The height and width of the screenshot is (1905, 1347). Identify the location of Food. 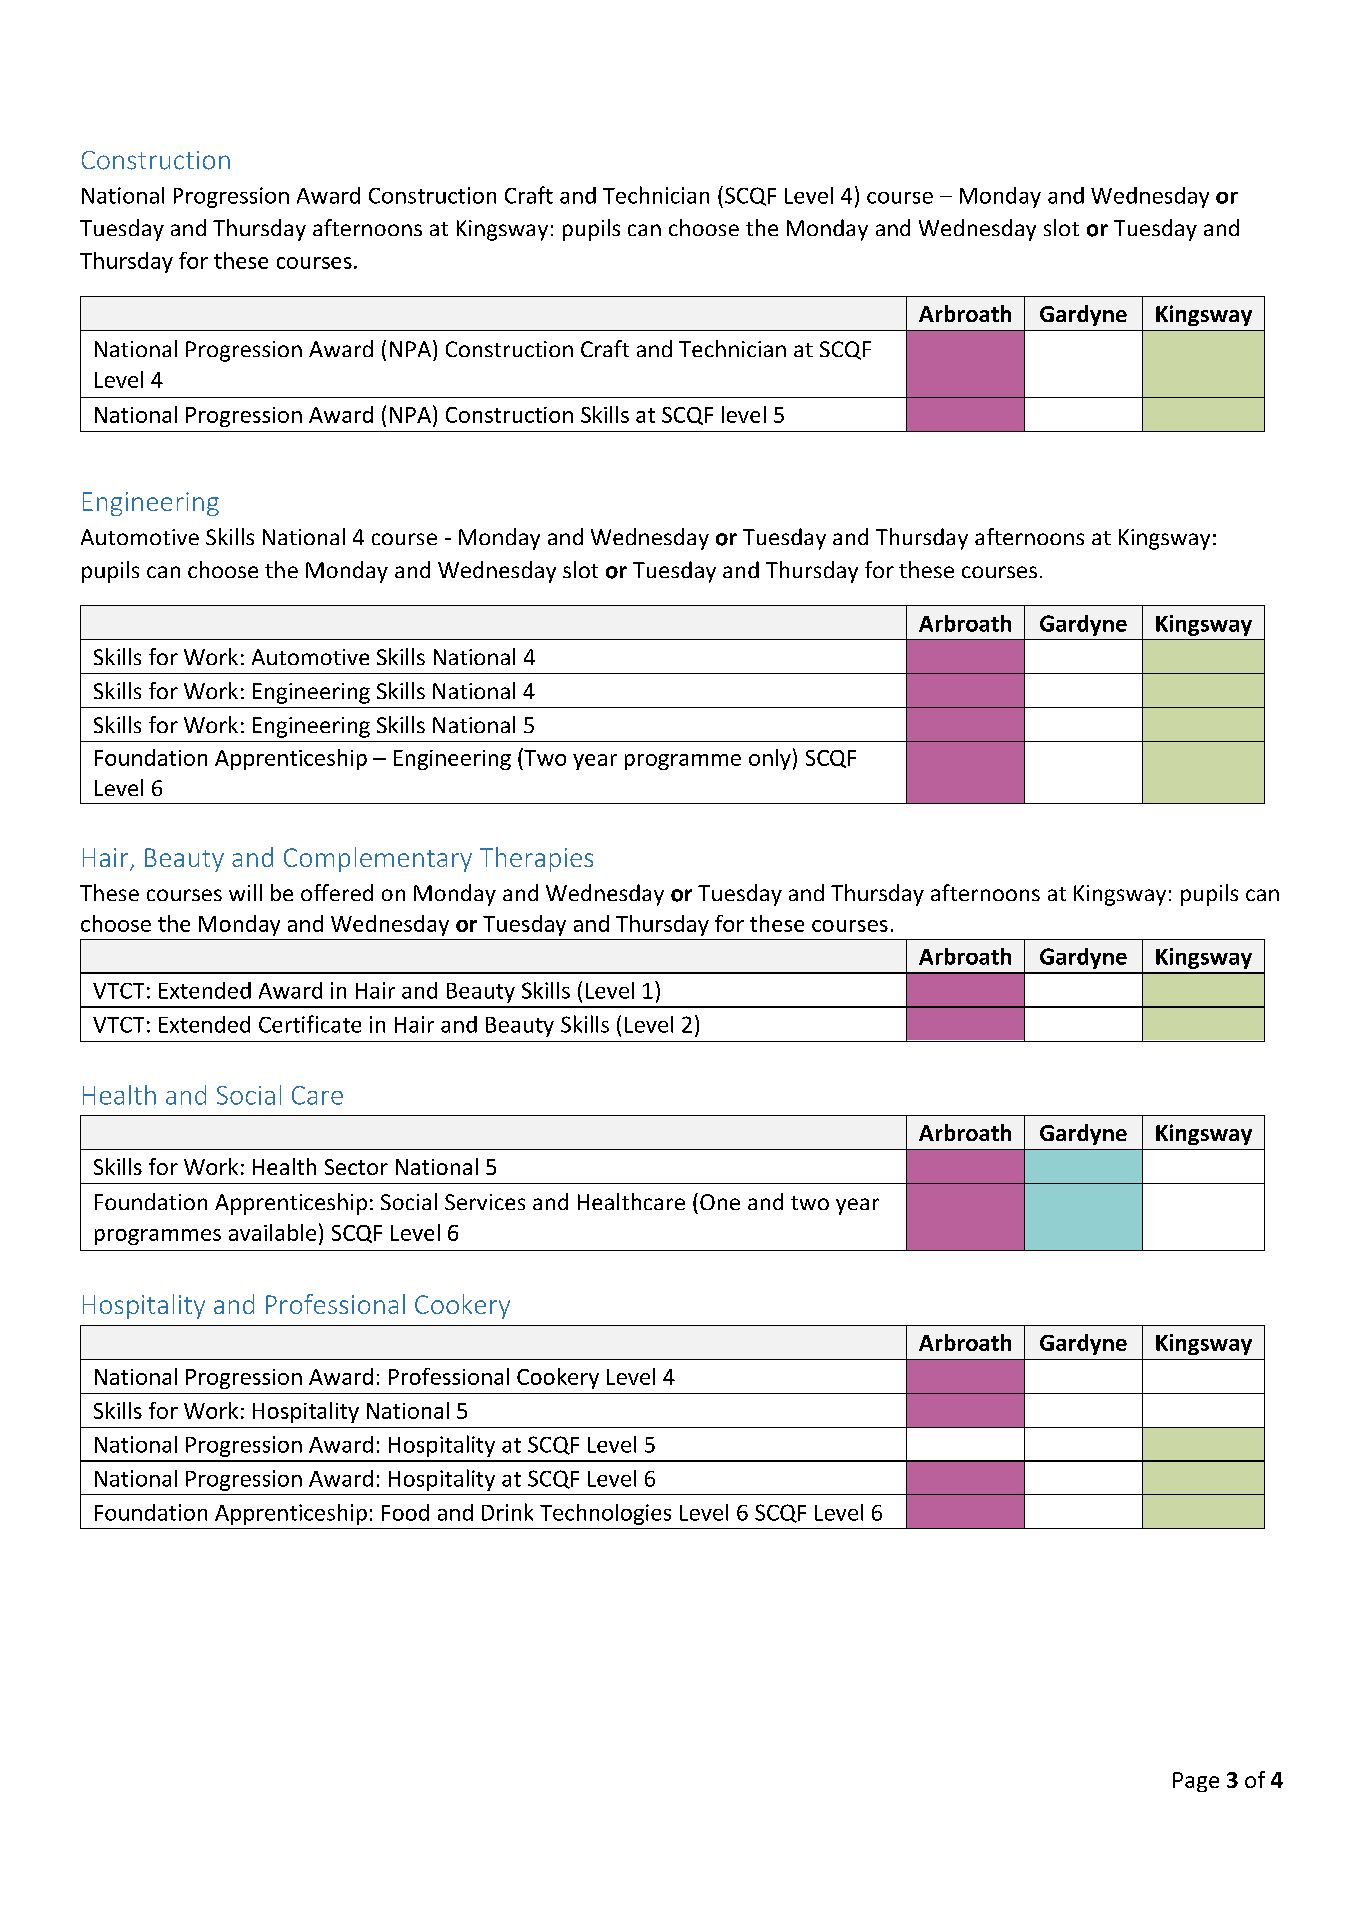
(405, 1512).
